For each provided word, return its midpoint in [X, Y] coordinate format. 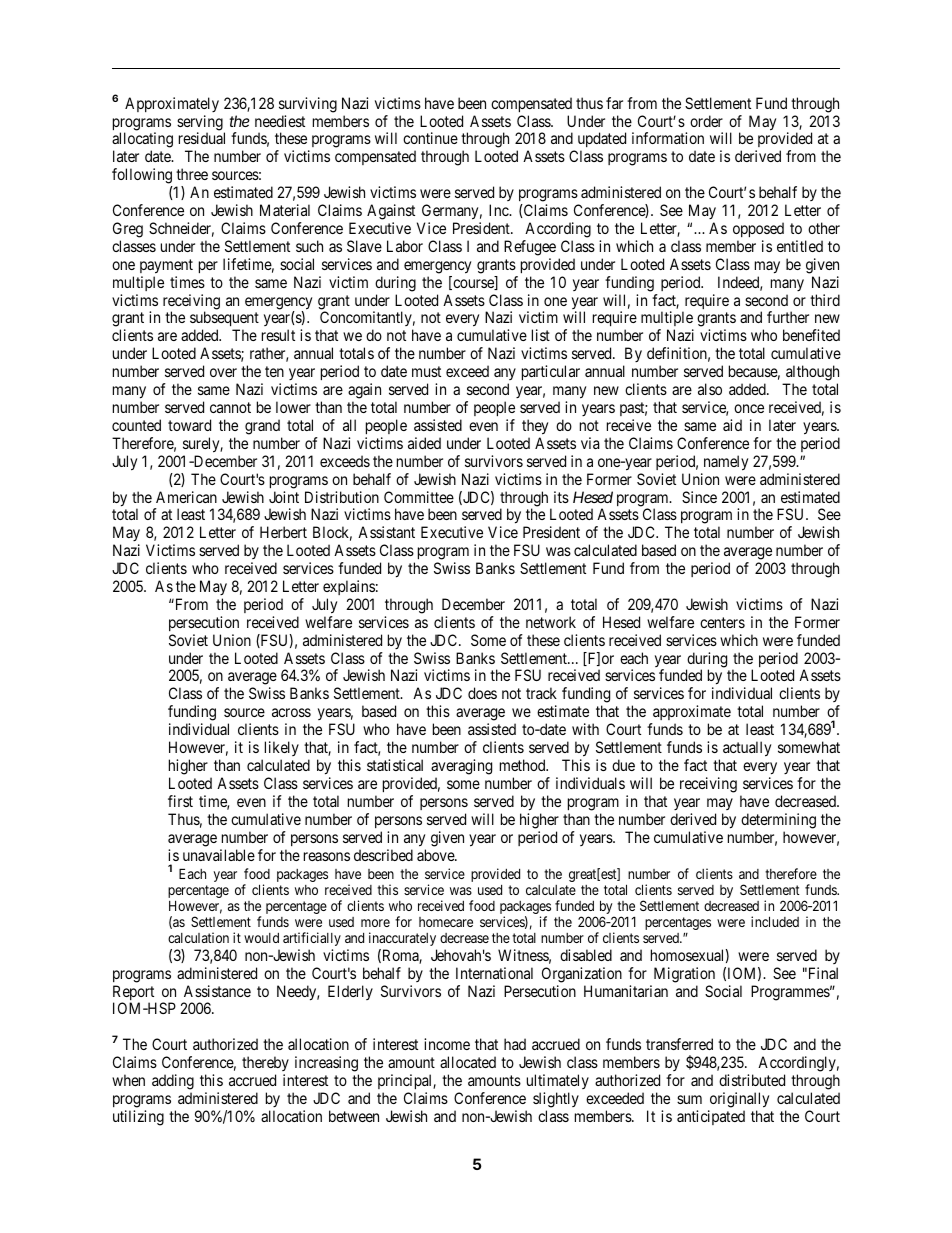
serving [201, 124]
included [775, 921]
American [186, 497]
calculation [198, 937]
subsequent [224, 320]
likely [282, 748]
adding [173, 1082]
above [436, 855]
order [706, 121]
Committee [419, 497]
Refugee [530, 248]
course [473, 284]
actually [747, 749]
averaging [461, 767]
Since [699, 497]
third [825, 300]
